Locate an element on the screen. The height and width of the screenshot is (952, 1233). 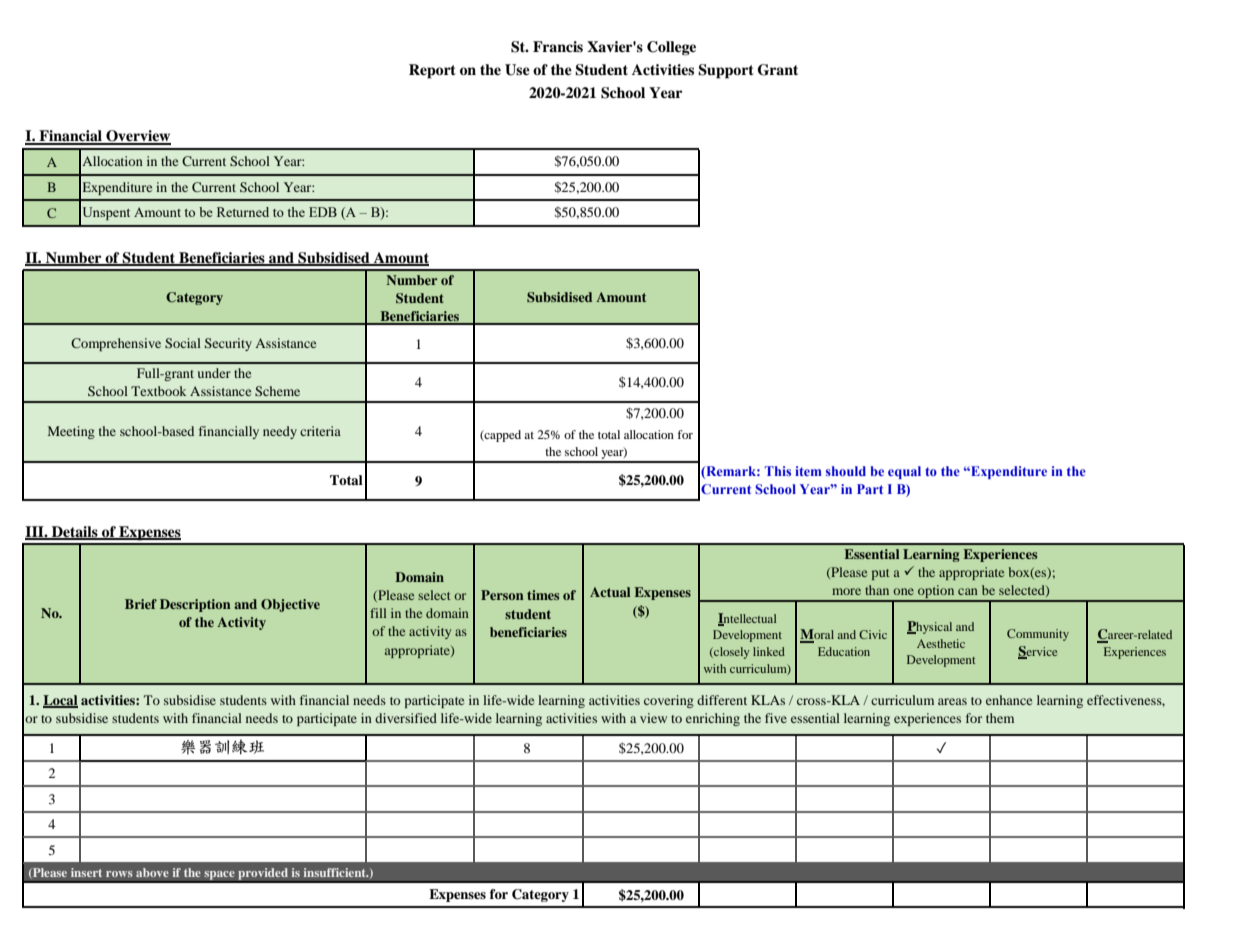
above is located at coordinates (152, 872).
